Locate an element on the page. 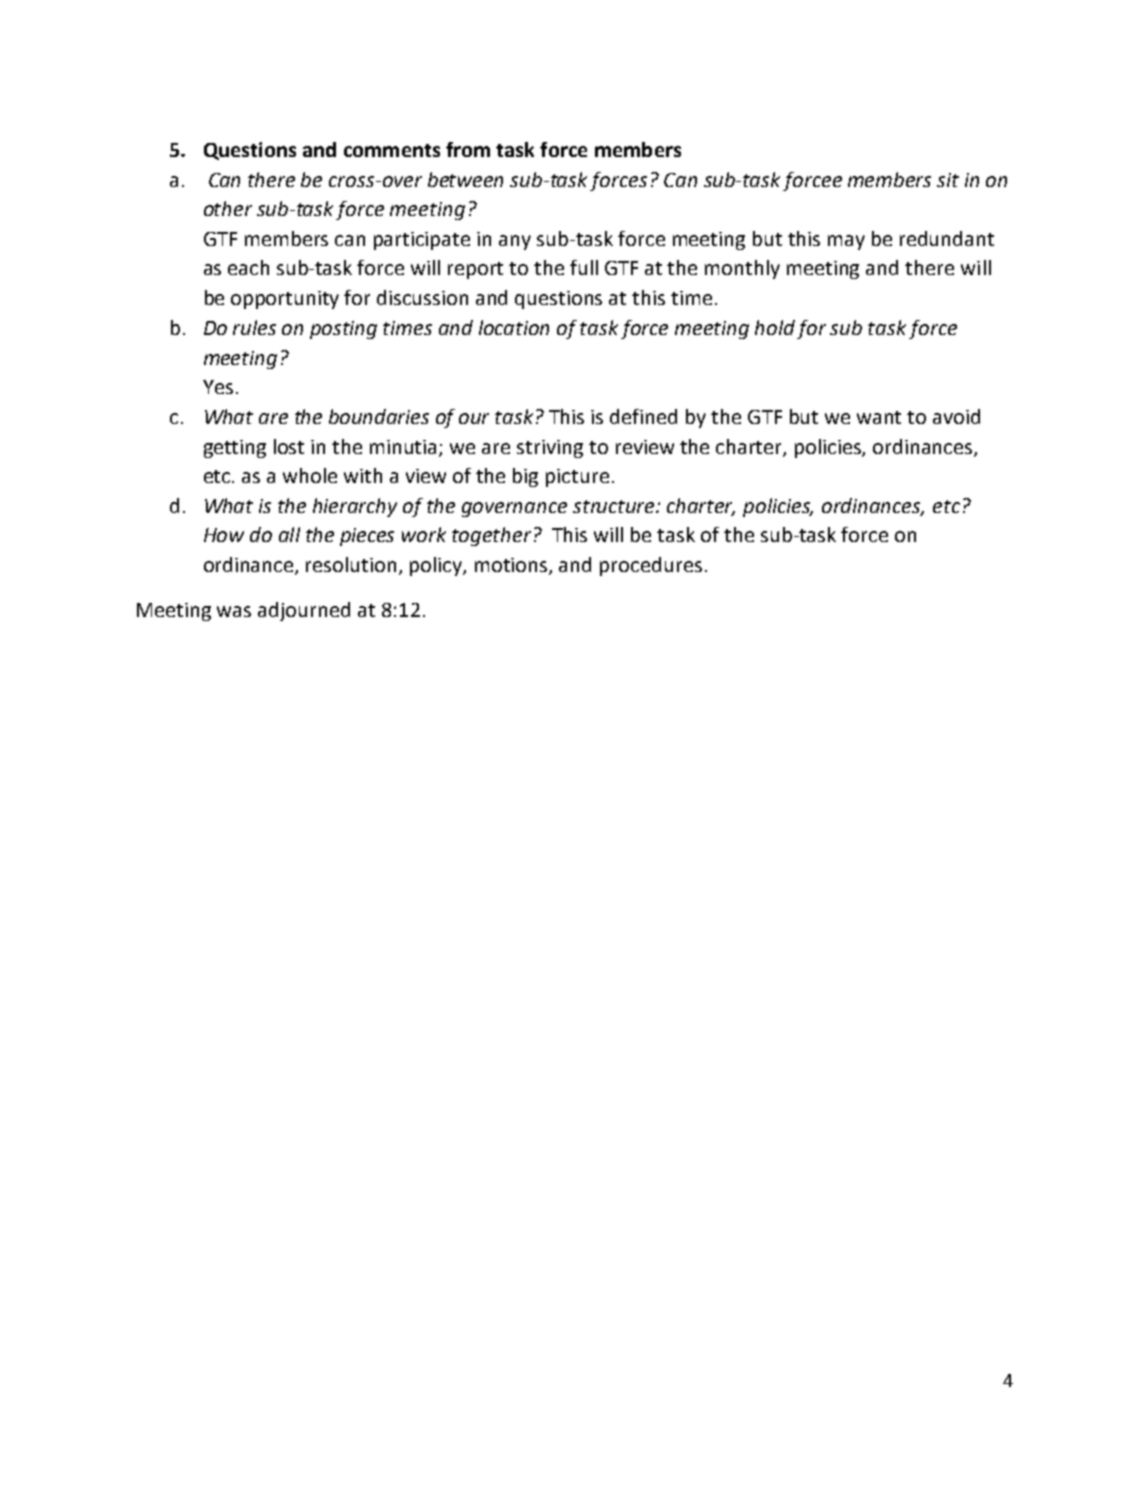 The image size is (1148, 1485). opportunity is located at coordinates (285, 300).
